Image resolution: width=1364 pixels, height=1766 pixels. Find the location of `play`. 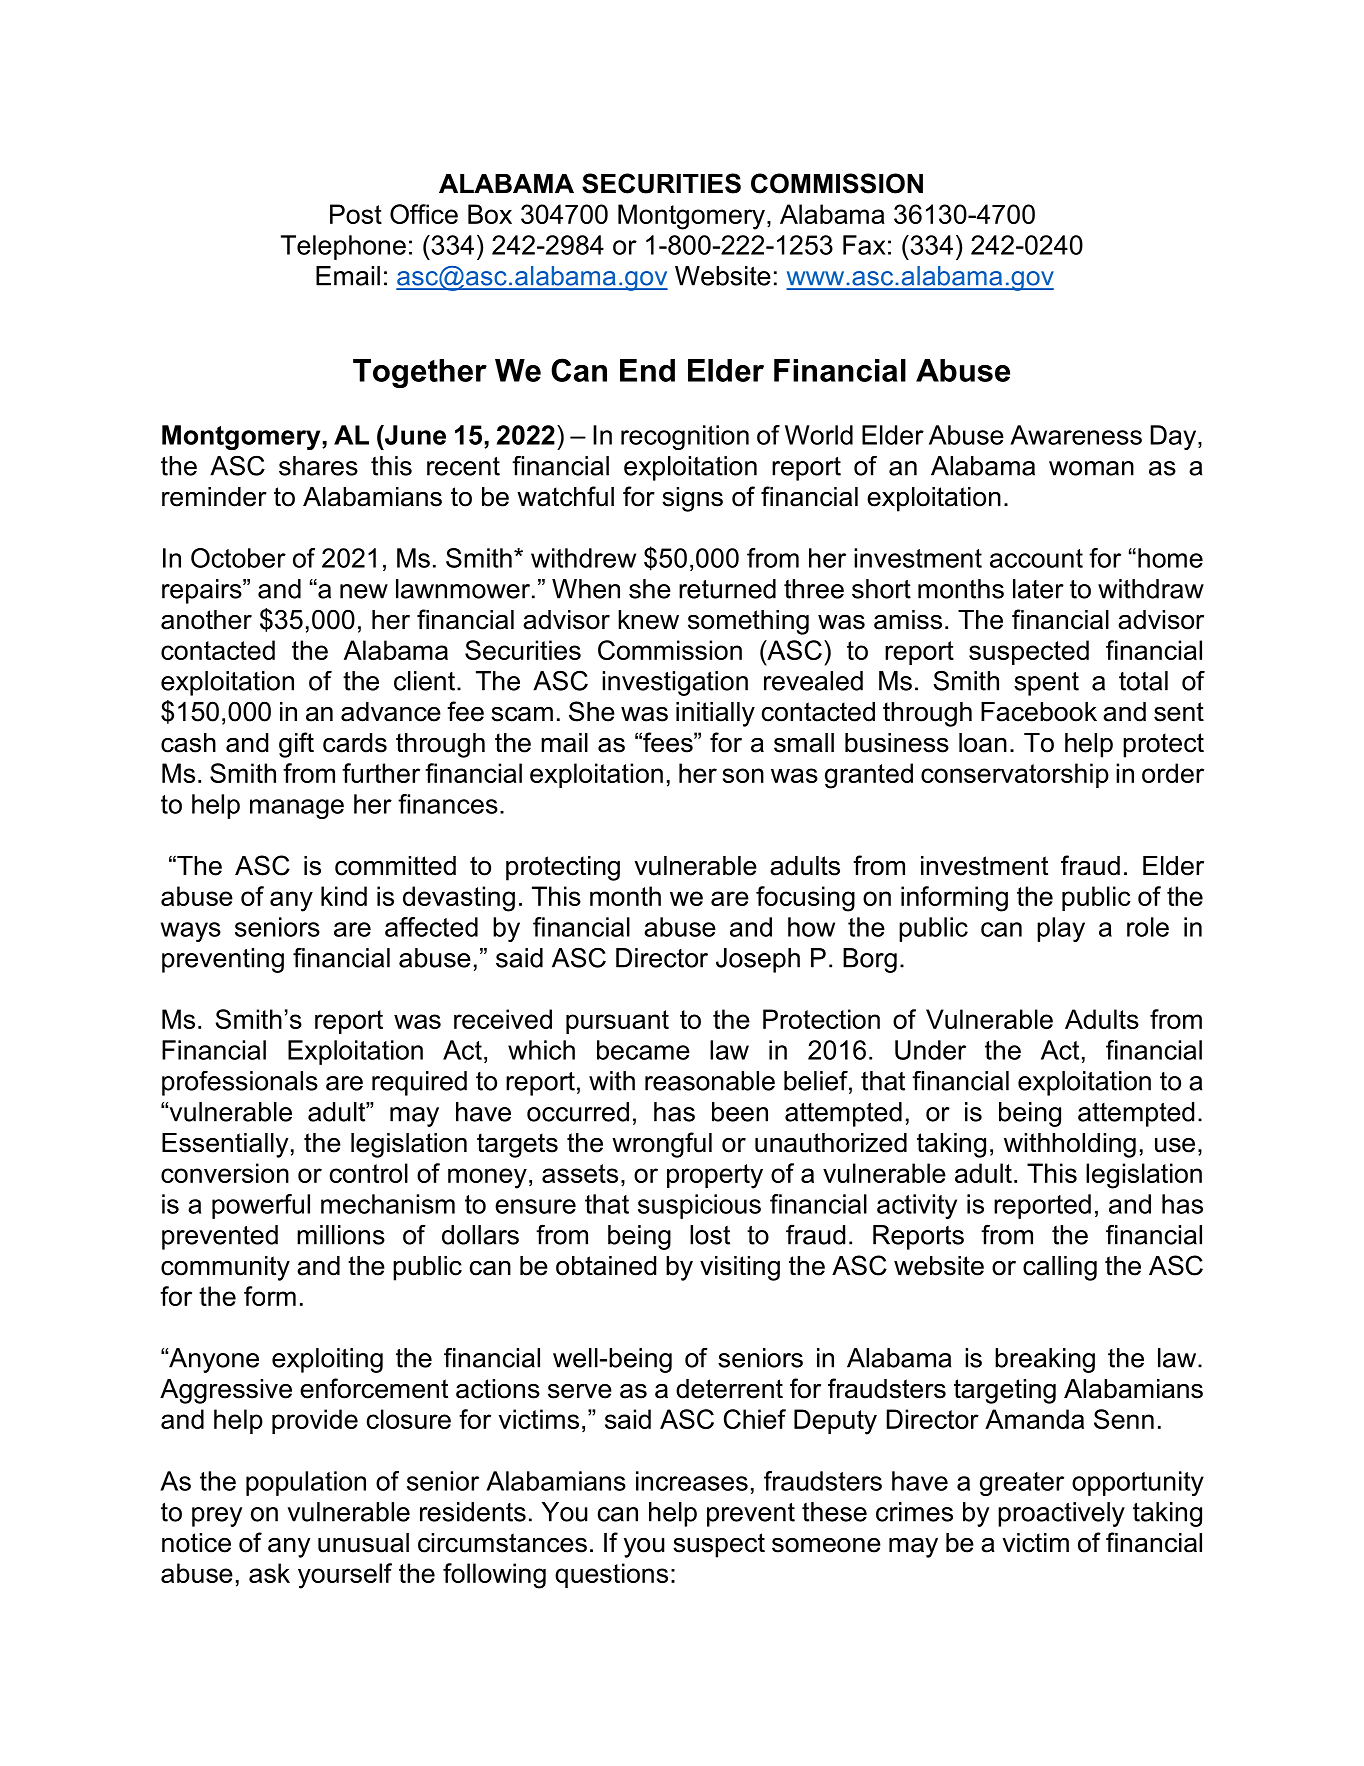

play is located at coordinates (1061, 929).
